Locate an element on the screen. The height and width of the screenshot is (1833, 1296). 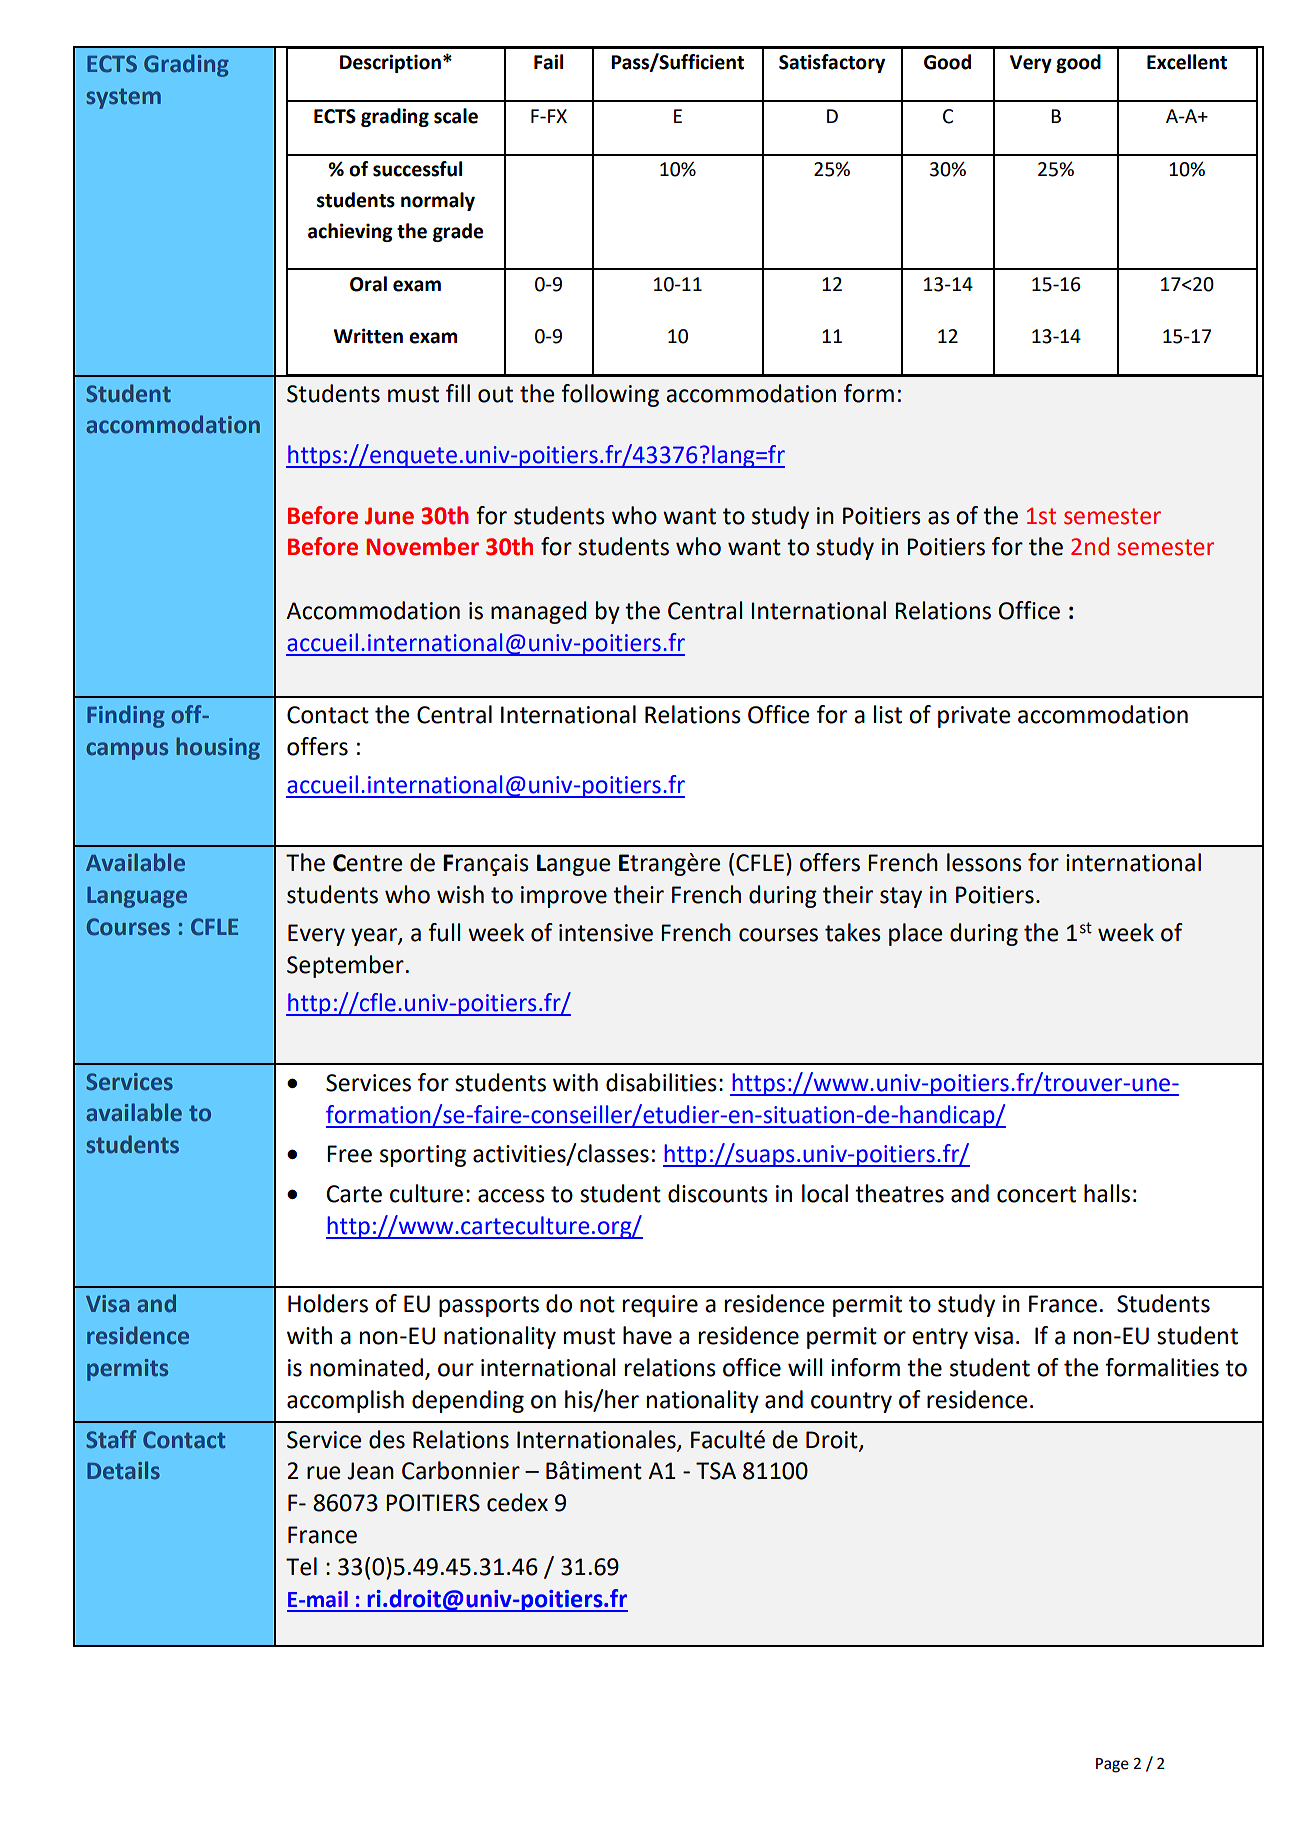
Fail is located at coordinates (548, 62).
